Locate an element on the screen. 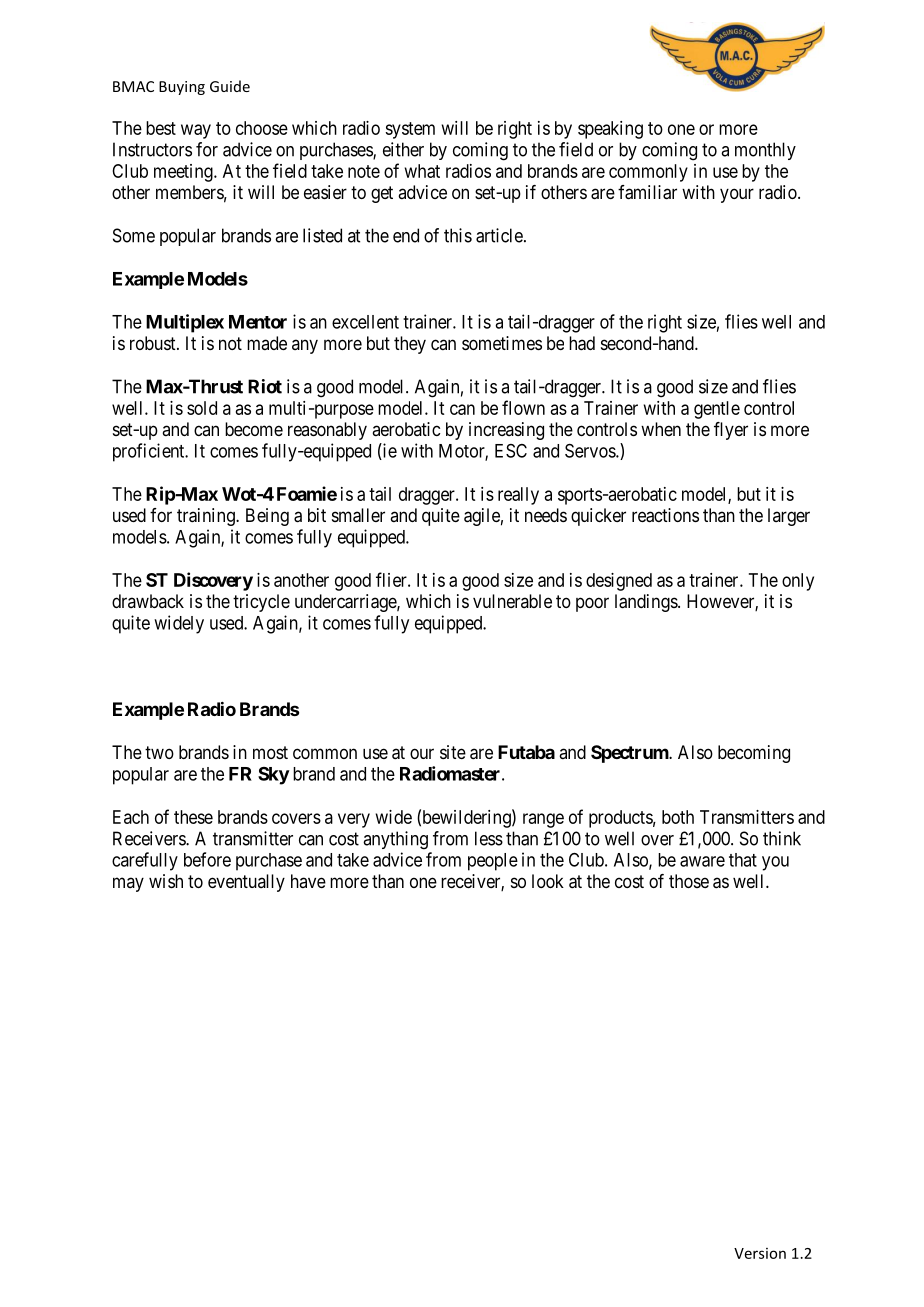  aware is located at coordinates (702, 861).
